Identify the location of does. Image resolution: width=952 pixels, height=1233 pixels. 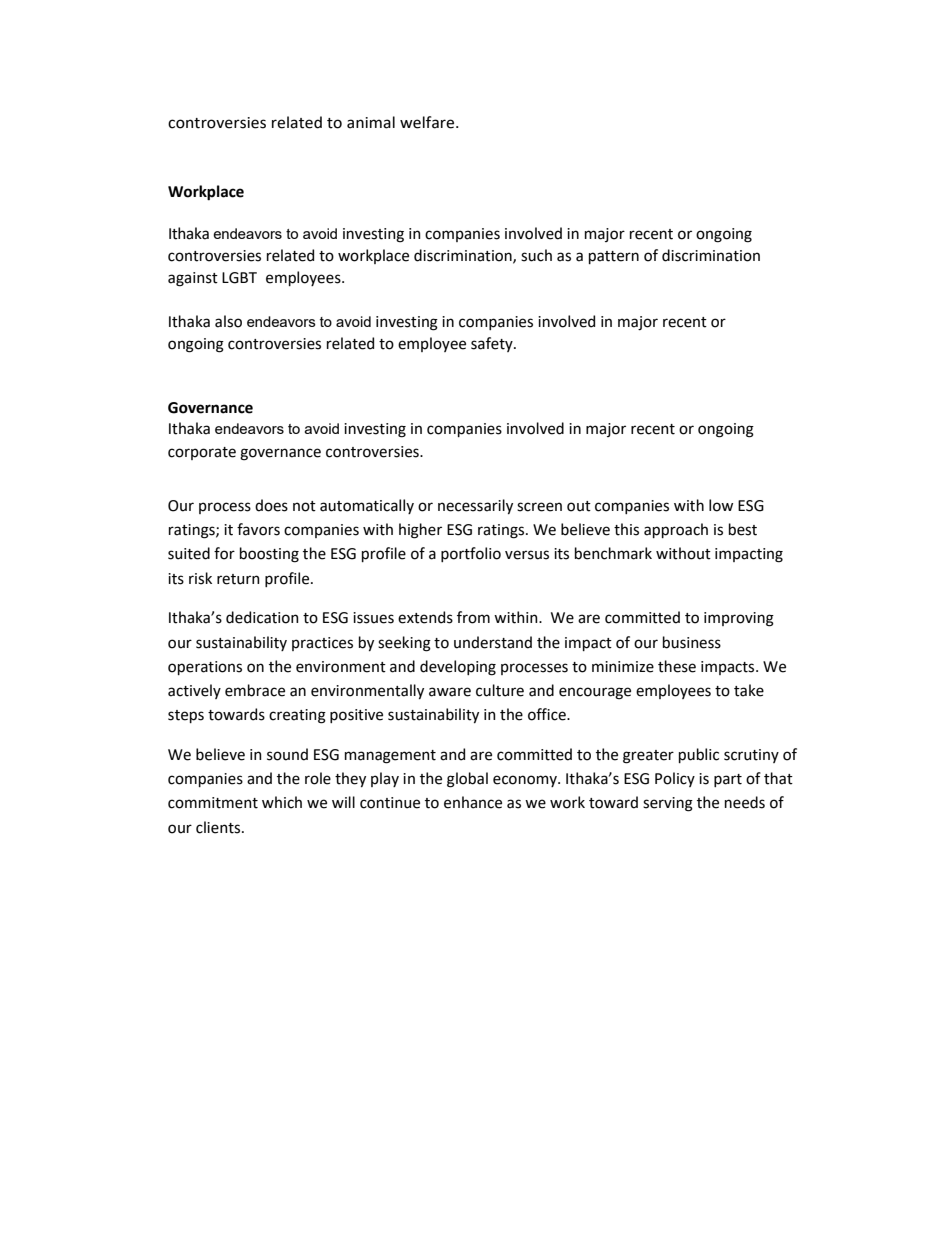
(271, 505).
